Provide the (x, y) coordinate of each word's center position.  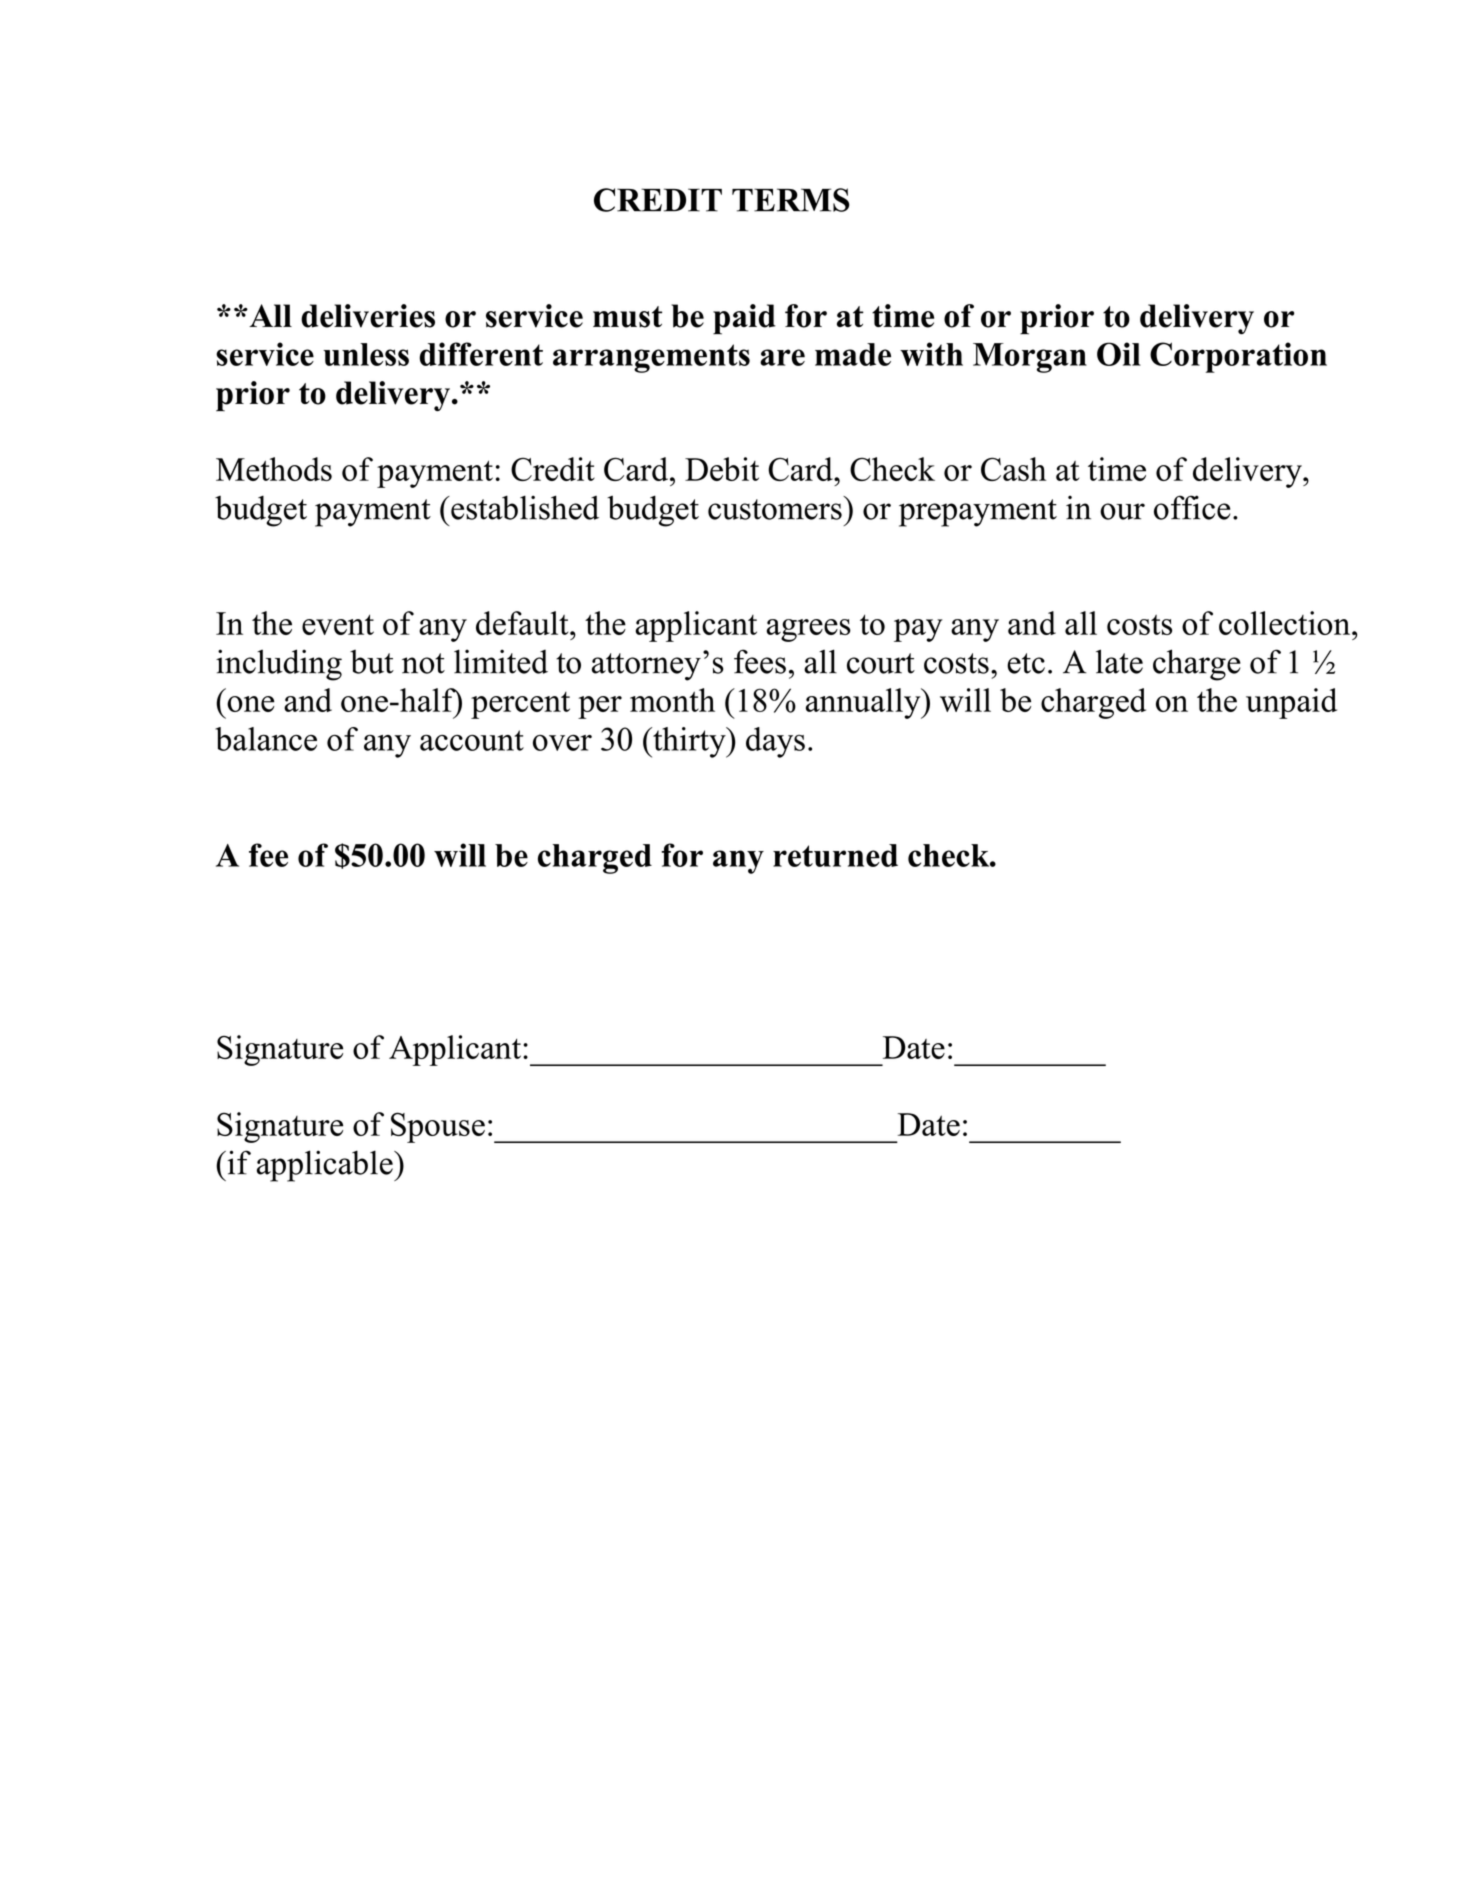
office (1192, 507)
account (472, 740)
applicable (326, 1166)
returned (835, 855)
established (524, 507)
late (1119, 661)
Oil (1119, 354)
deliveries (368, 316)
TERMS (791, 200)
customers (775, 509)
